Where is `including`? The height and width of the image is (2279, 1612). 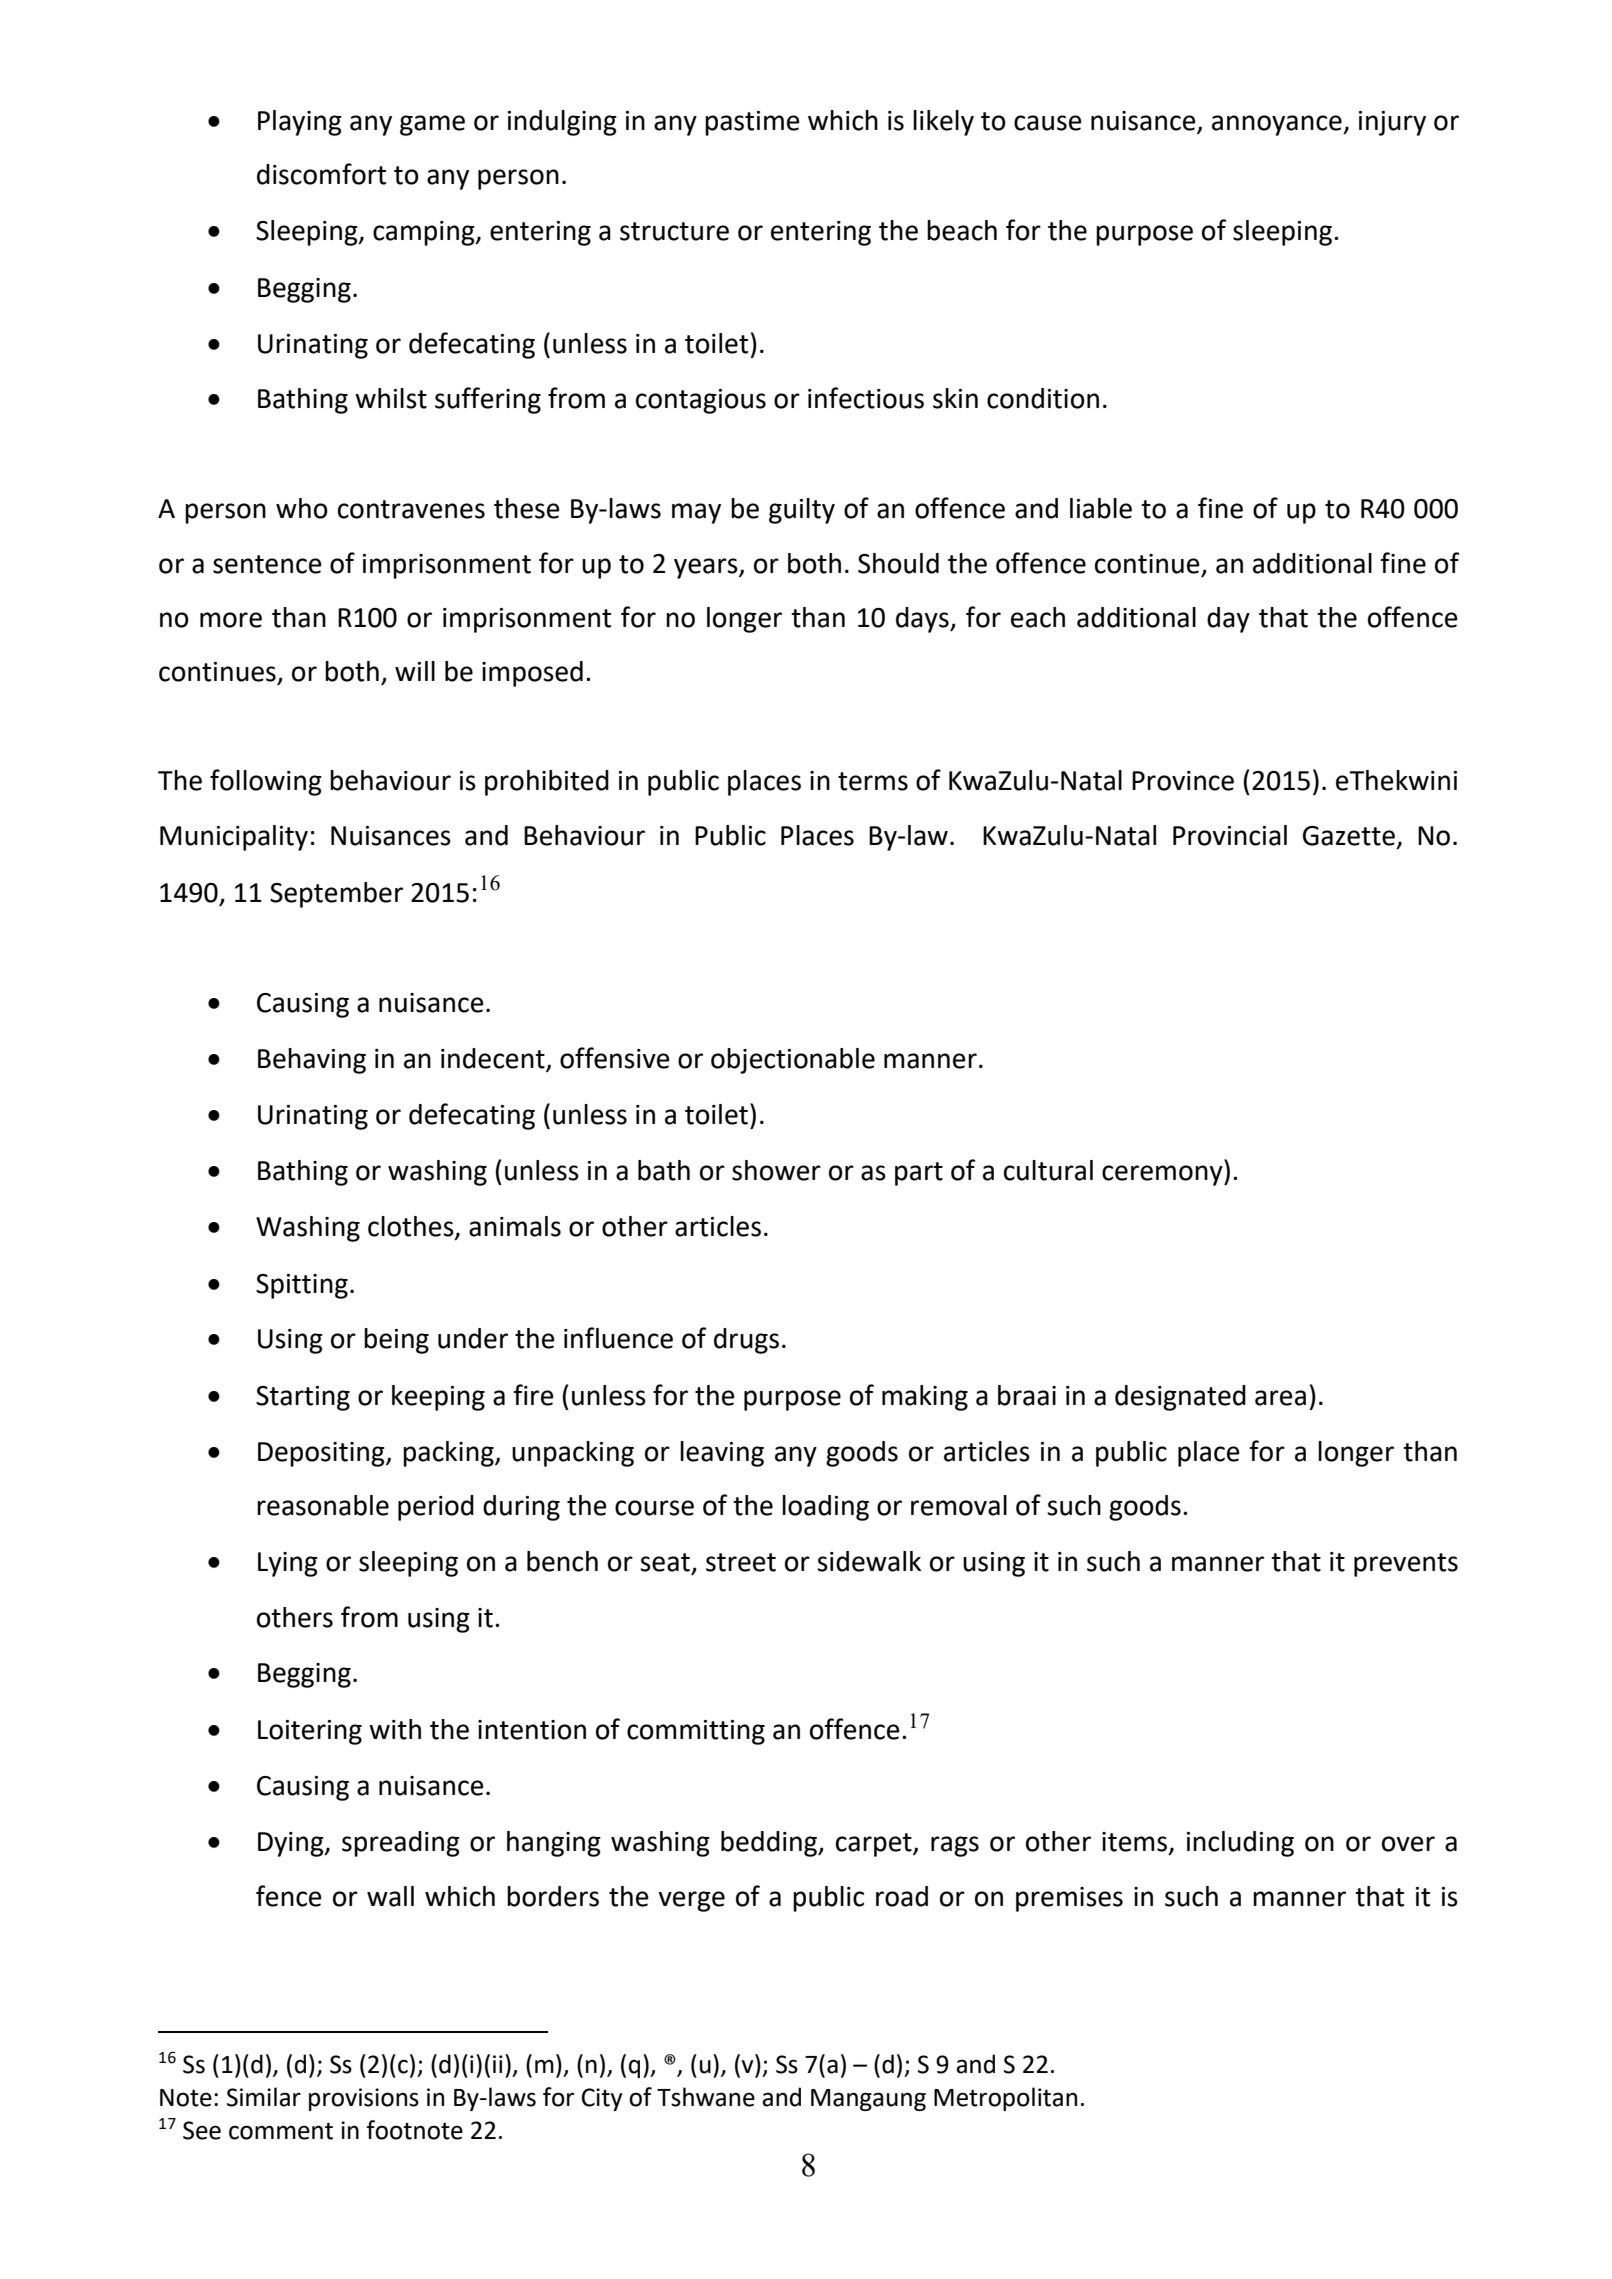 including is located at coordinates (1240, 1844).
